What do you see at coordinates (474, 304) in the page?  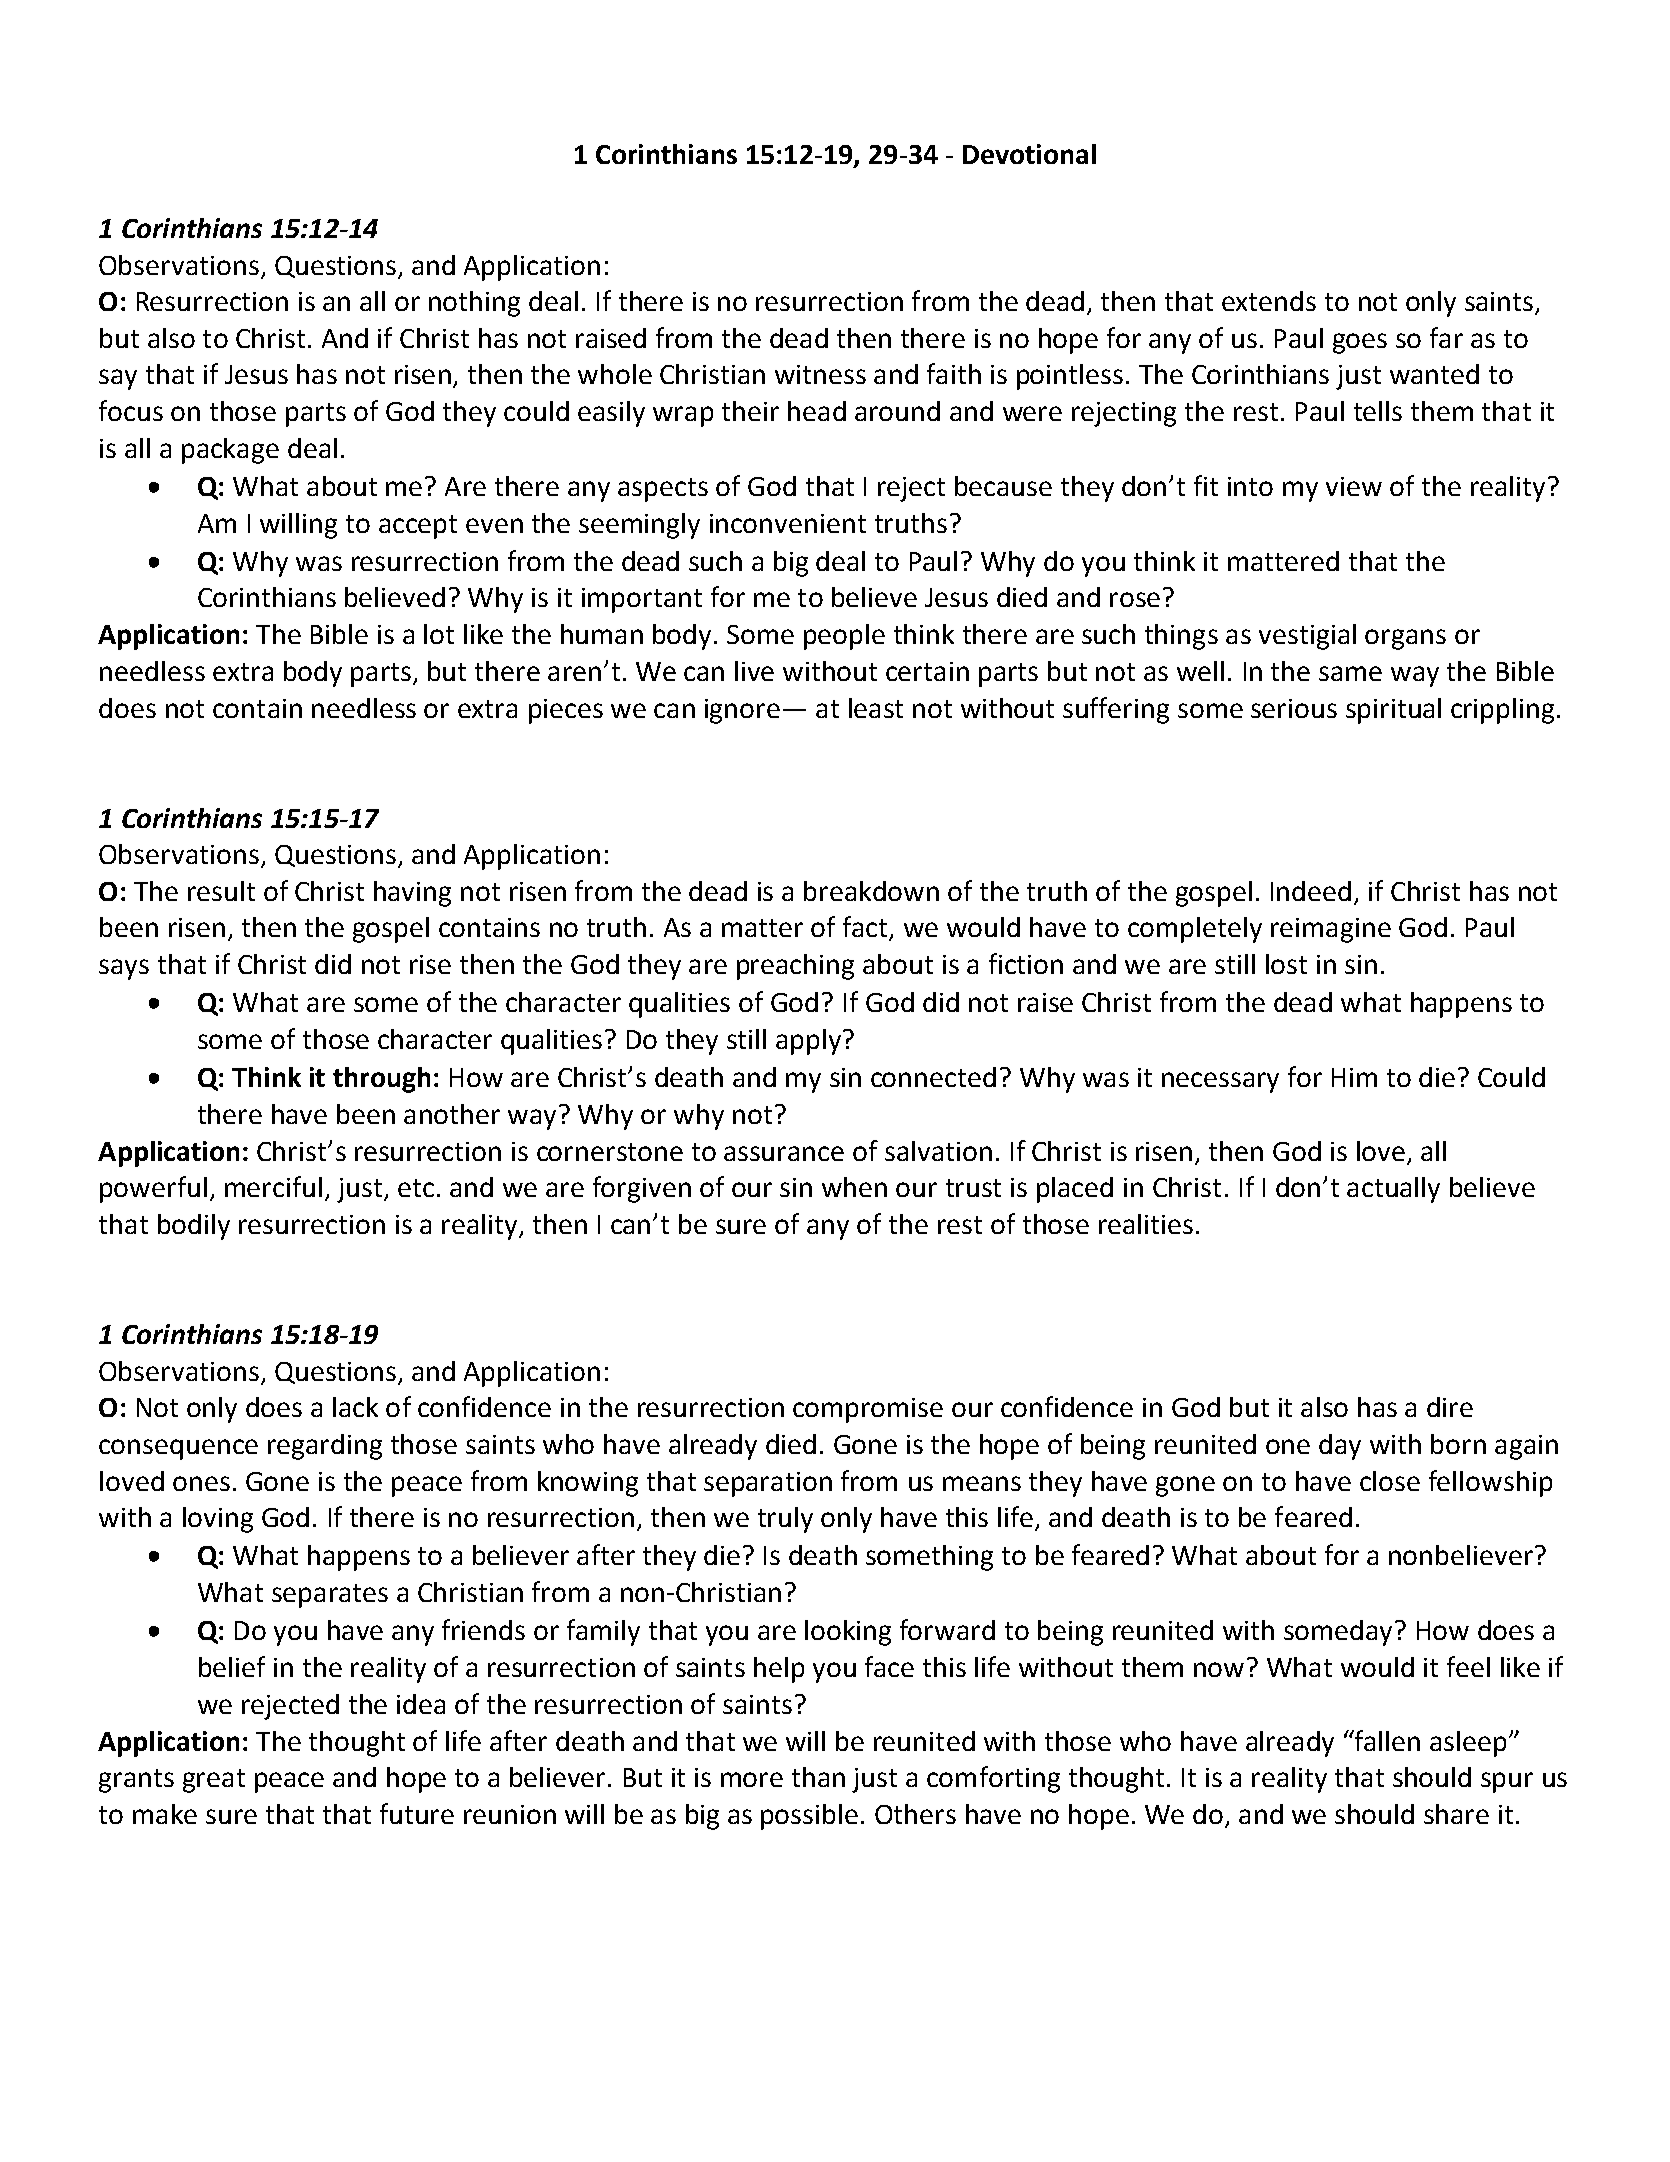 I see `nothing` at bounding box center [474, 304].
